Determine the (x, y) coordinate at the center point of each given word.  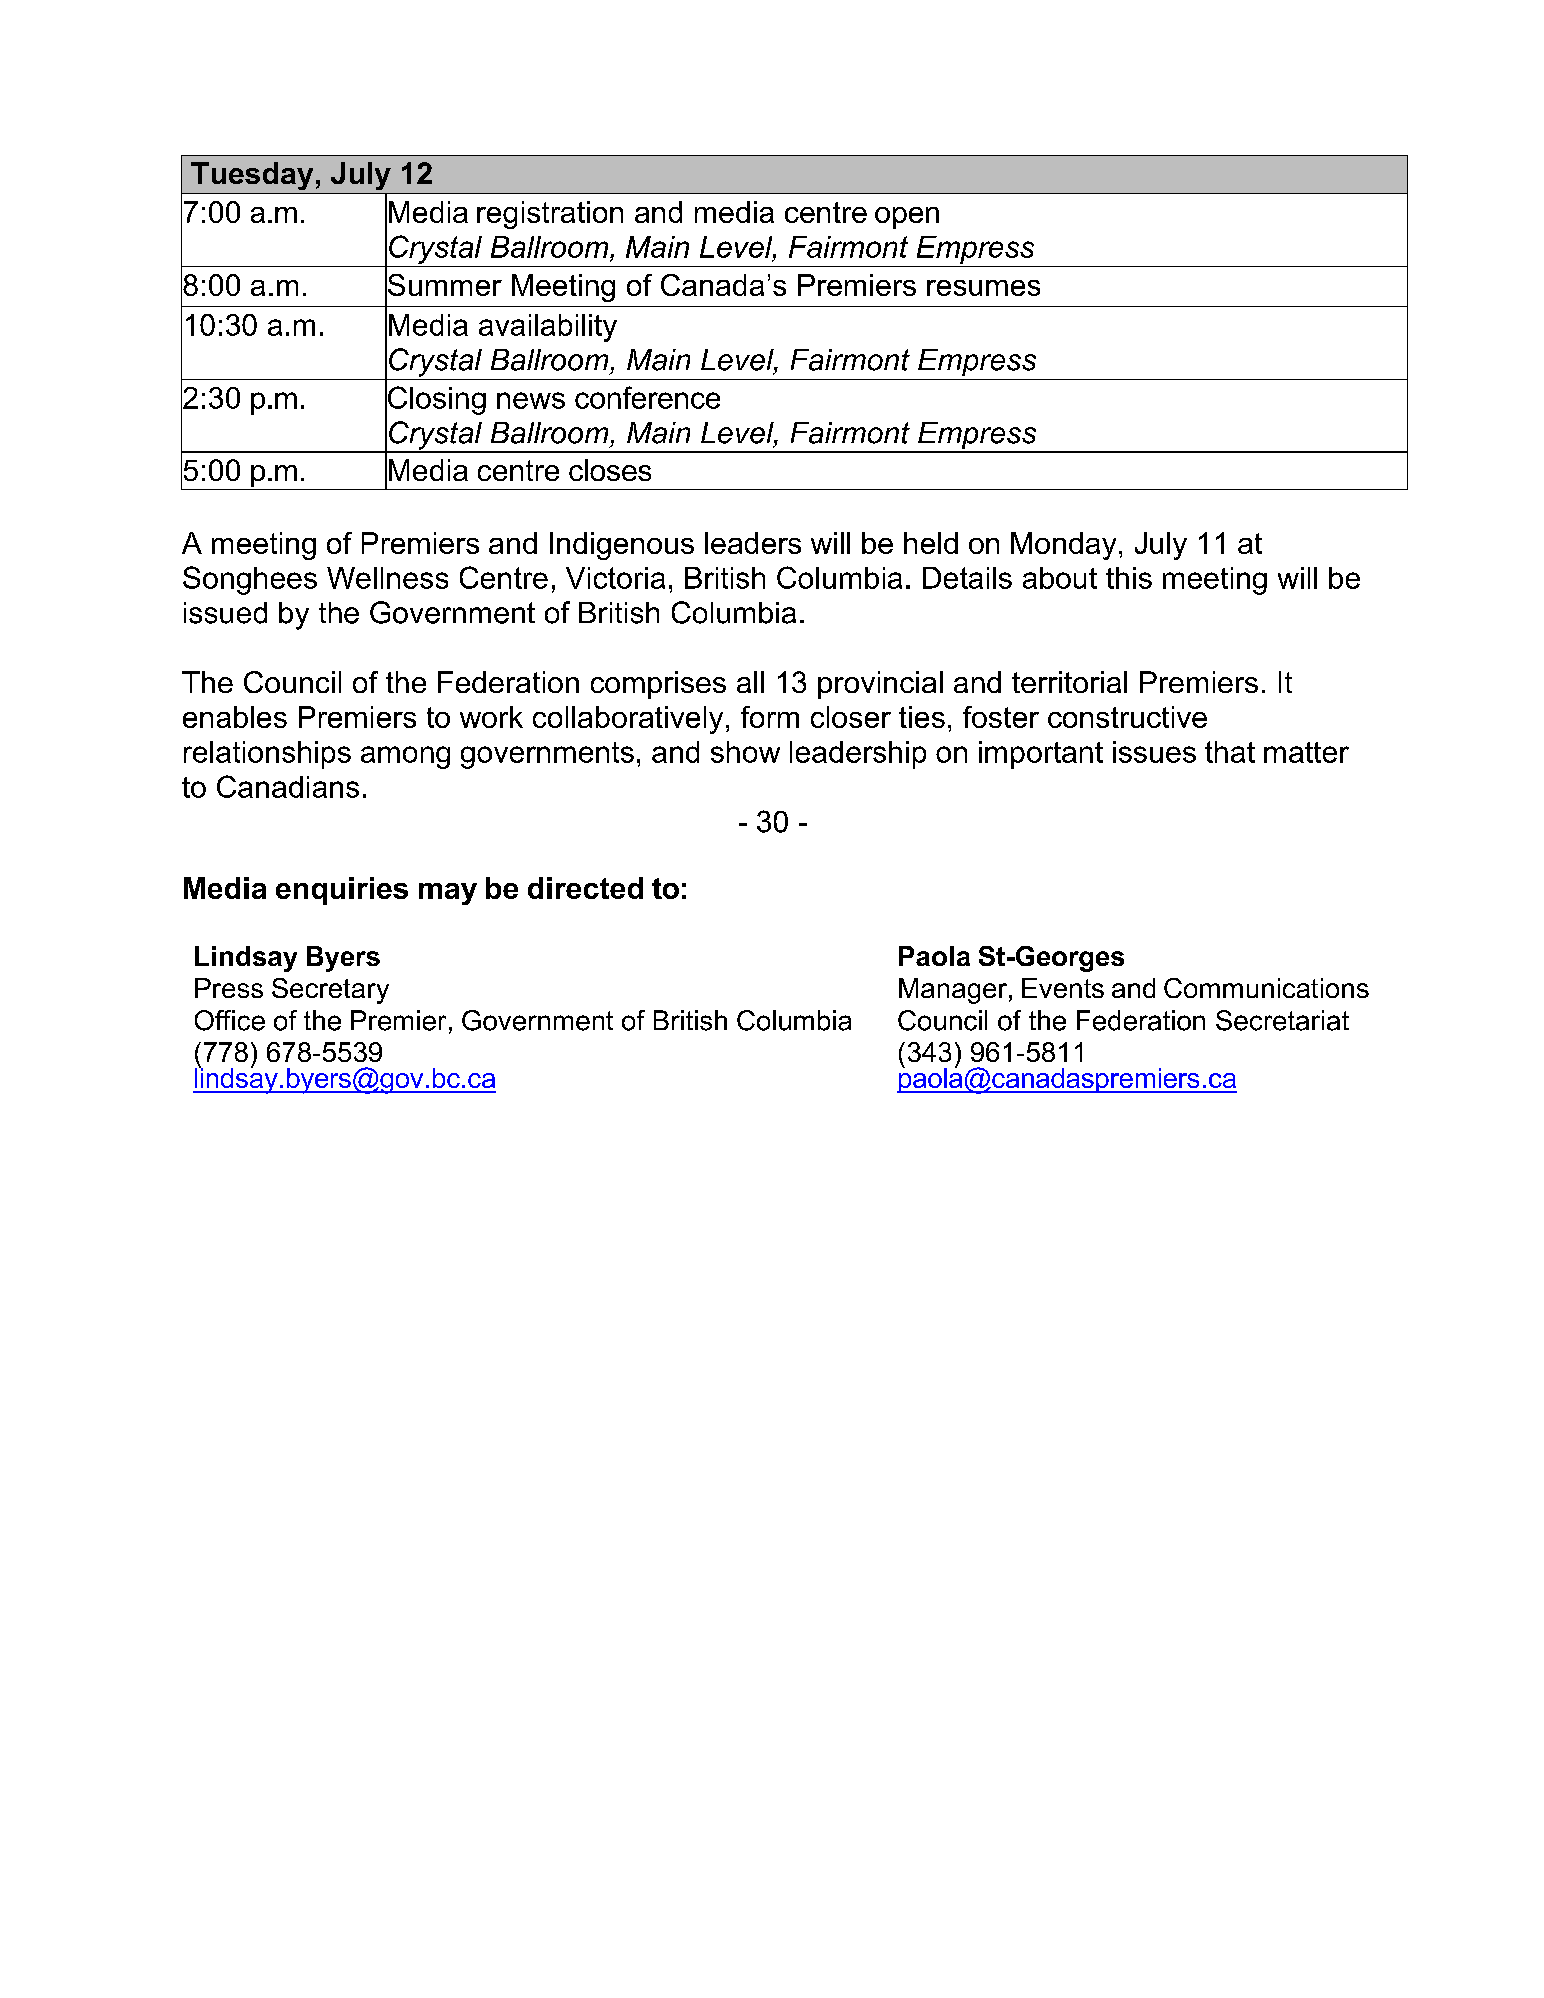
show (745, 752)
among (405, 757)
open (907, 218)
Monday (1063, 546)
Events (1063, 988)
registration (550, 215)
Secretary (330, 991)
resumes (983, 288)
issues (1154, 752)
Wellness (387, 578)
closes (610, 470)
